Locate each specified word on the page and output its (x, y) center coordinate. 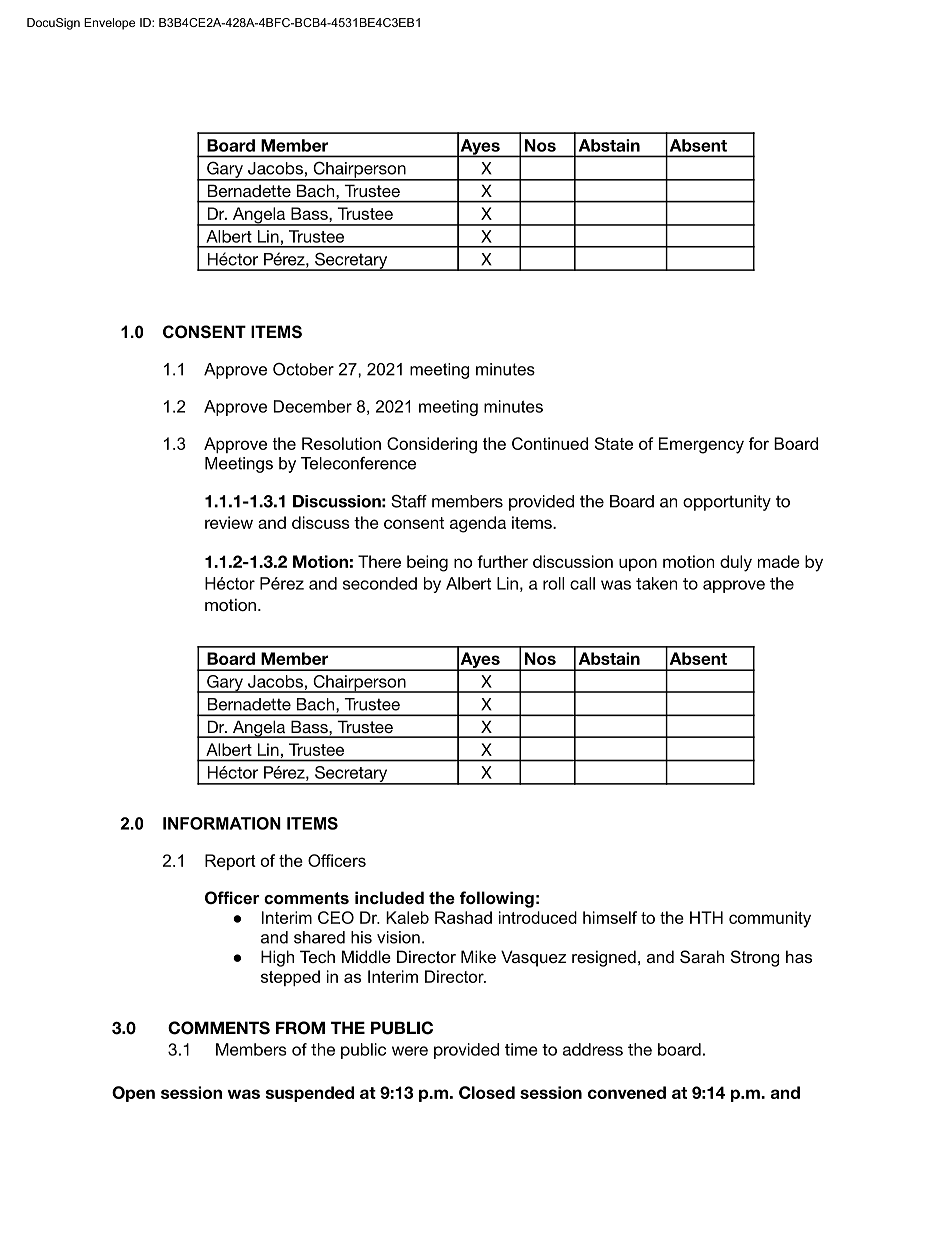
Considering (432, 445)
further (502, 561)
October (303, 369)
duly (736, 563)
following (497, 899)
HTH (706, 917)
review (229, 522)
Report (230, 862)
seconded (380, 583)
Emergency (701, 445)
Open (133, 1094)
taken (656, 583)
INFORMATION (222, 823)
